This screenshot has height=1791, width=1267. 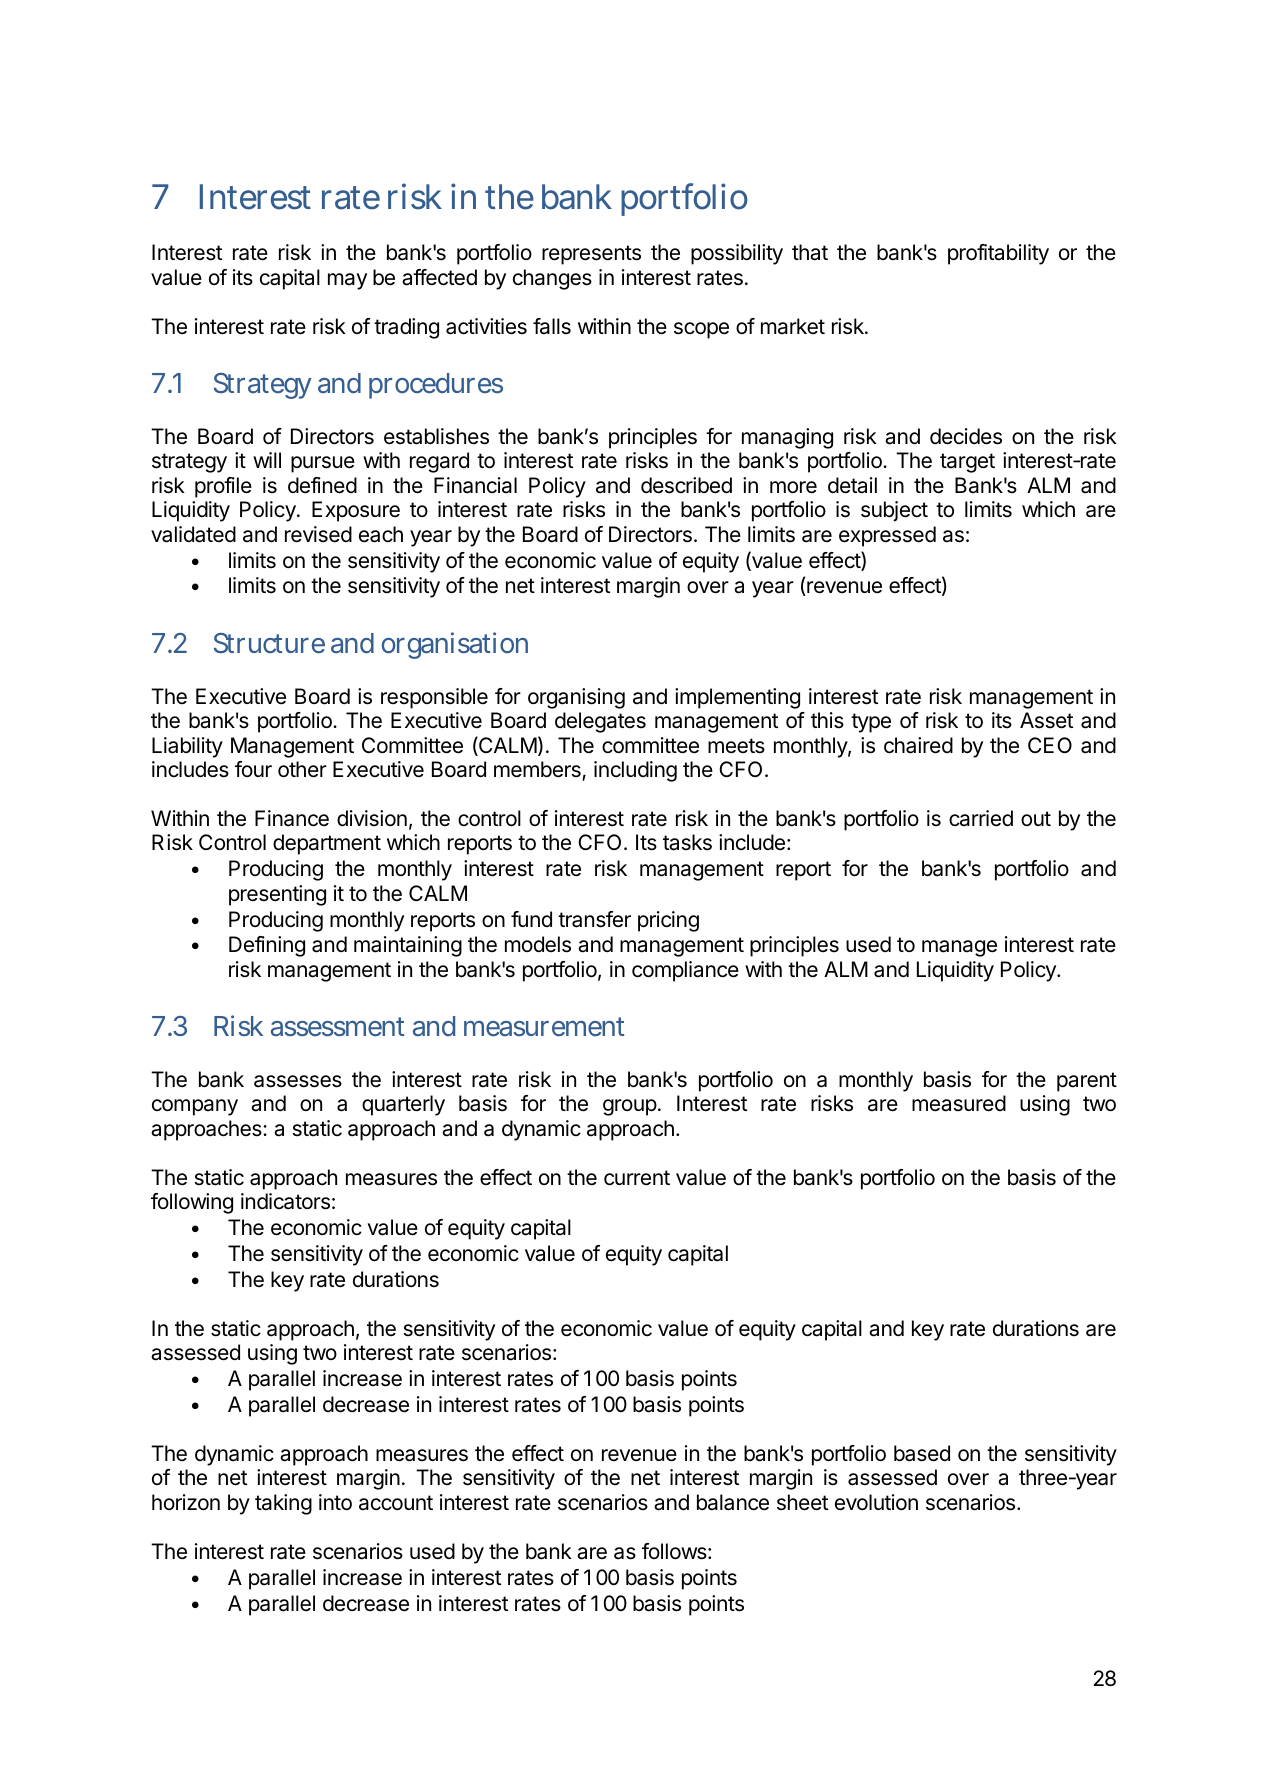 What do you see at coordinates (283, 1504) in the screenshot?
I see `taking` at bounding box center [283, 1504].
